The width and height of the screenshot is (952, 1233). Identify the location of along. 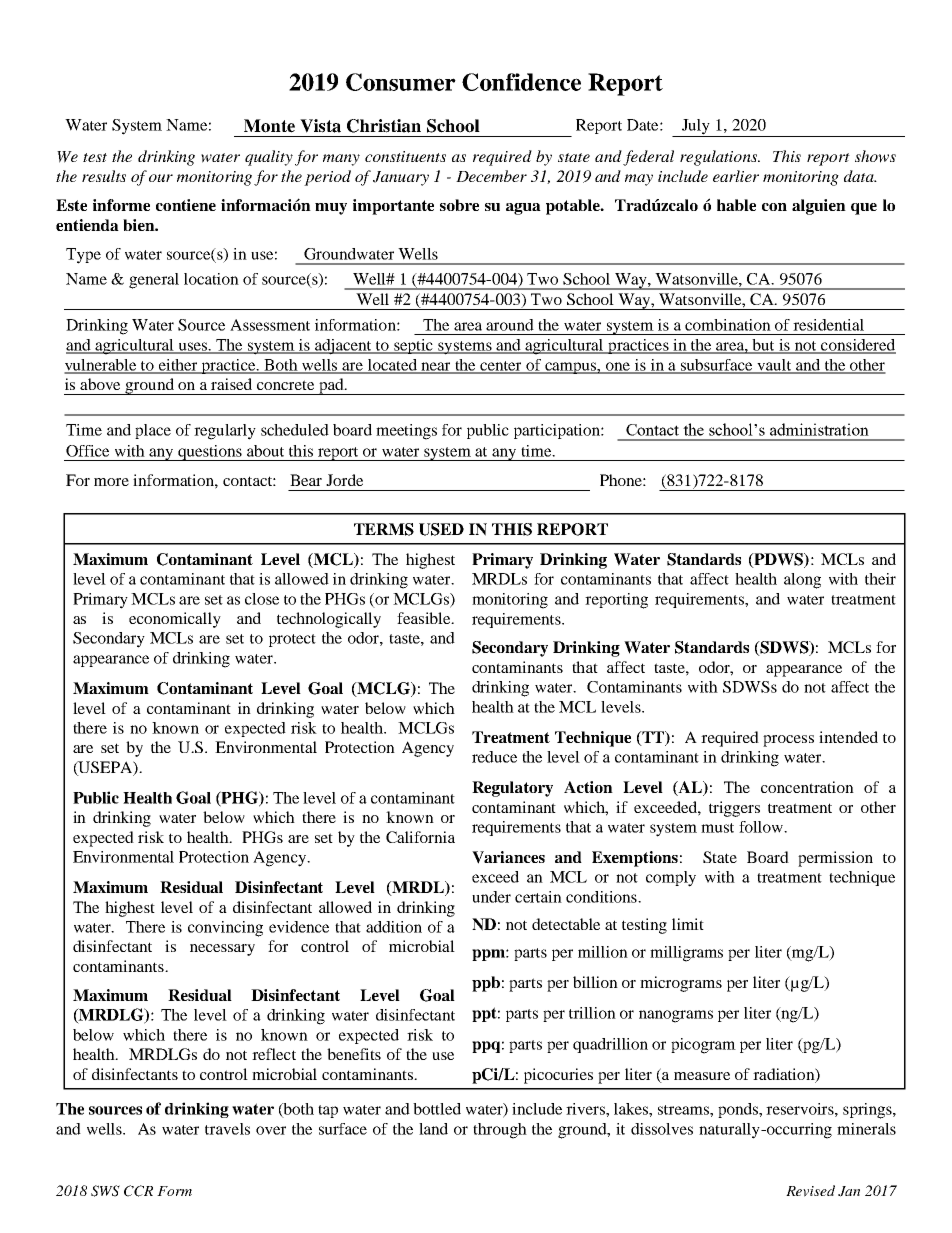
(802, 581).
